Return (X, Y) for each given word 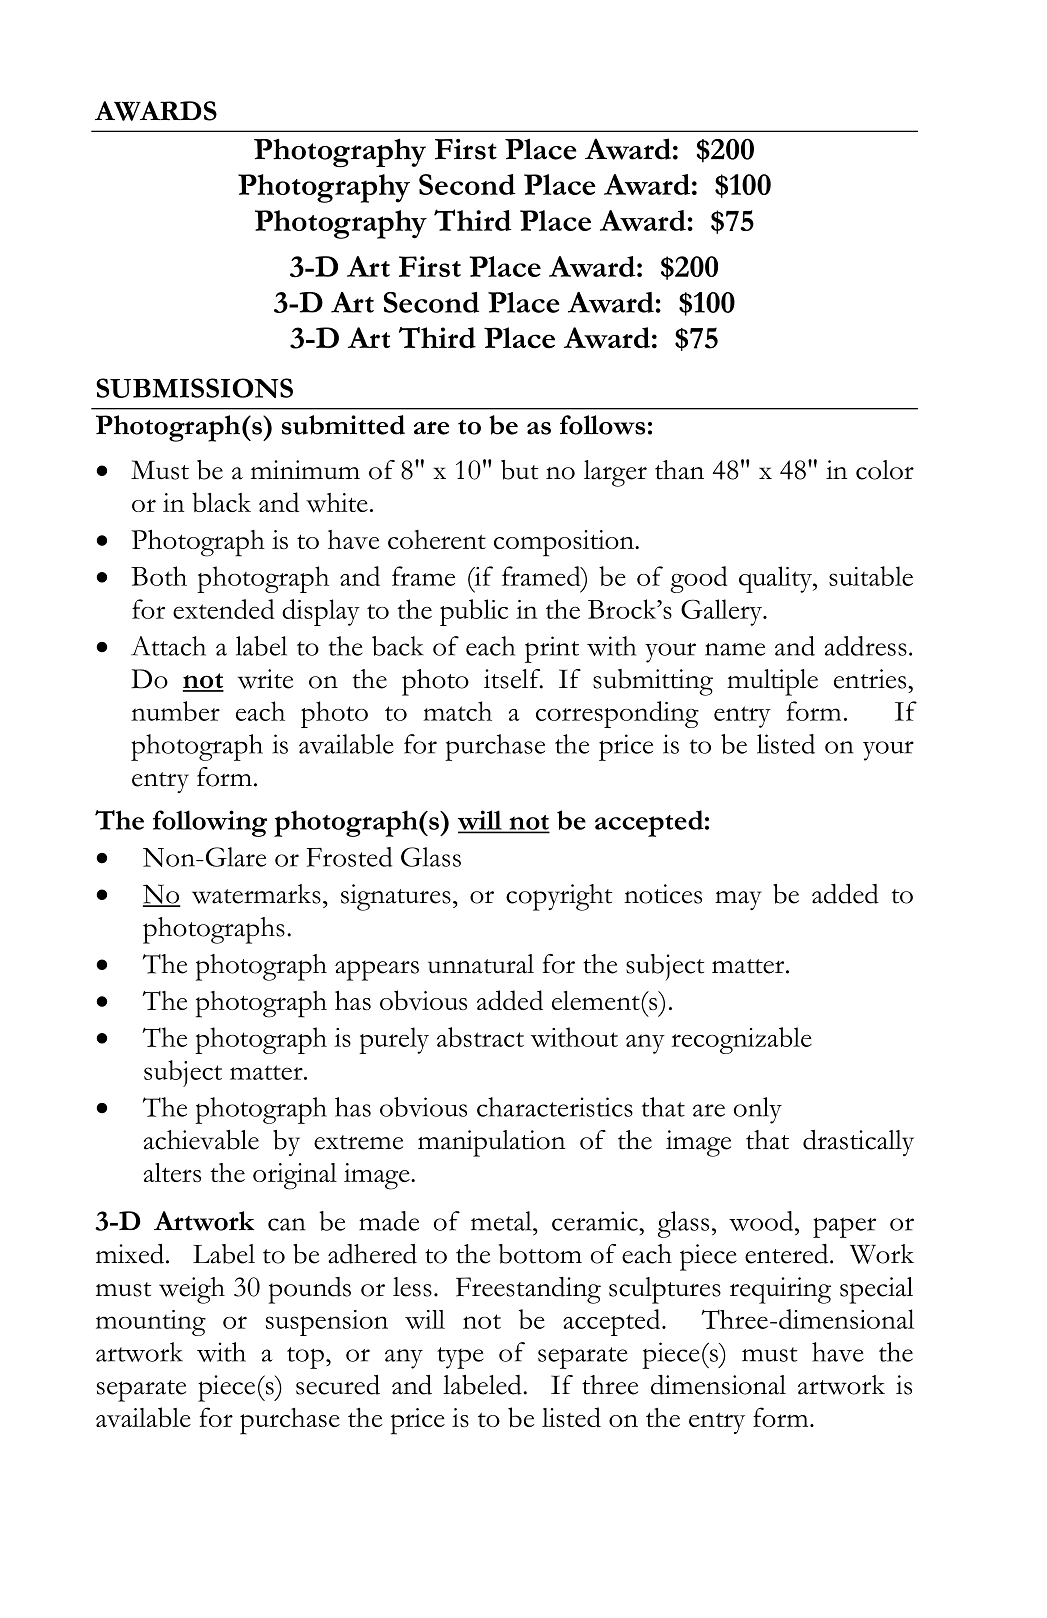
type (460, 1358)
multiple (772, 682)
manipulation (491, 1143)
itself (513, 679)
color (885, 470)
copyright (559, 897)
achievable (201, 1140)
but (519, 470)
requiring (780, 1290)
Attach (168, 646)
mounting (151, 1323)
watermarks (256, 894)
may (738, 900)
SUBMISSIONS (194, 388)
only (758, 1110)
